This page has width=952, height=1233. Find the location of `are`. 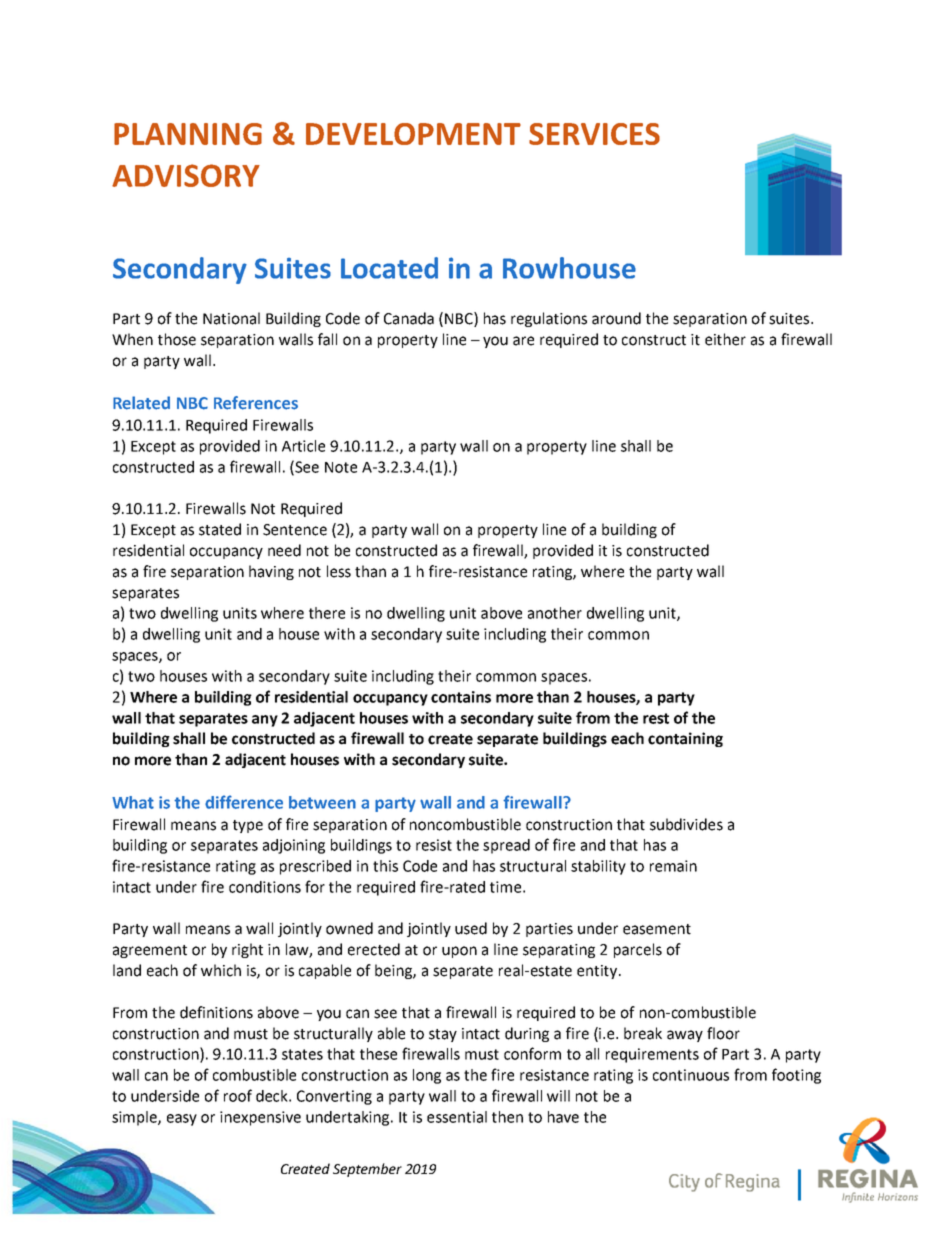

are is located at coordinates (523, 341).
